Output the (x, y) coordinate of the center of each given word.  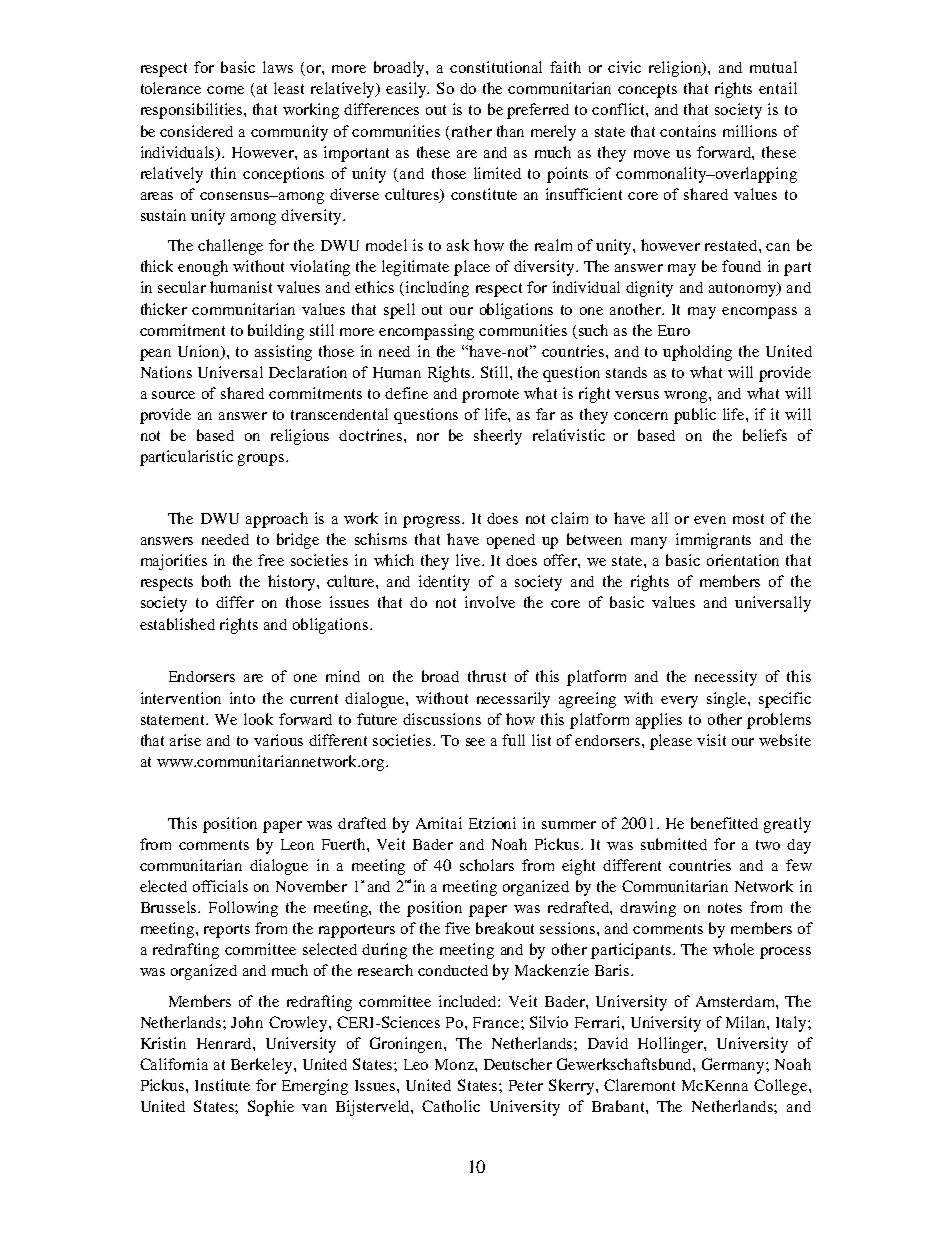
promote (490, 396)
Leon (297, 844)
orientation (743, 560)
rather (472, 131)
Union (200, 352)
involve (490, 602)
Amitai (439, 823)
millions (750, 131)
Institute (222, 1085)
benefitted (724, 823)
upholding (697, 353)
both (216, 581)
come (225, 90)
